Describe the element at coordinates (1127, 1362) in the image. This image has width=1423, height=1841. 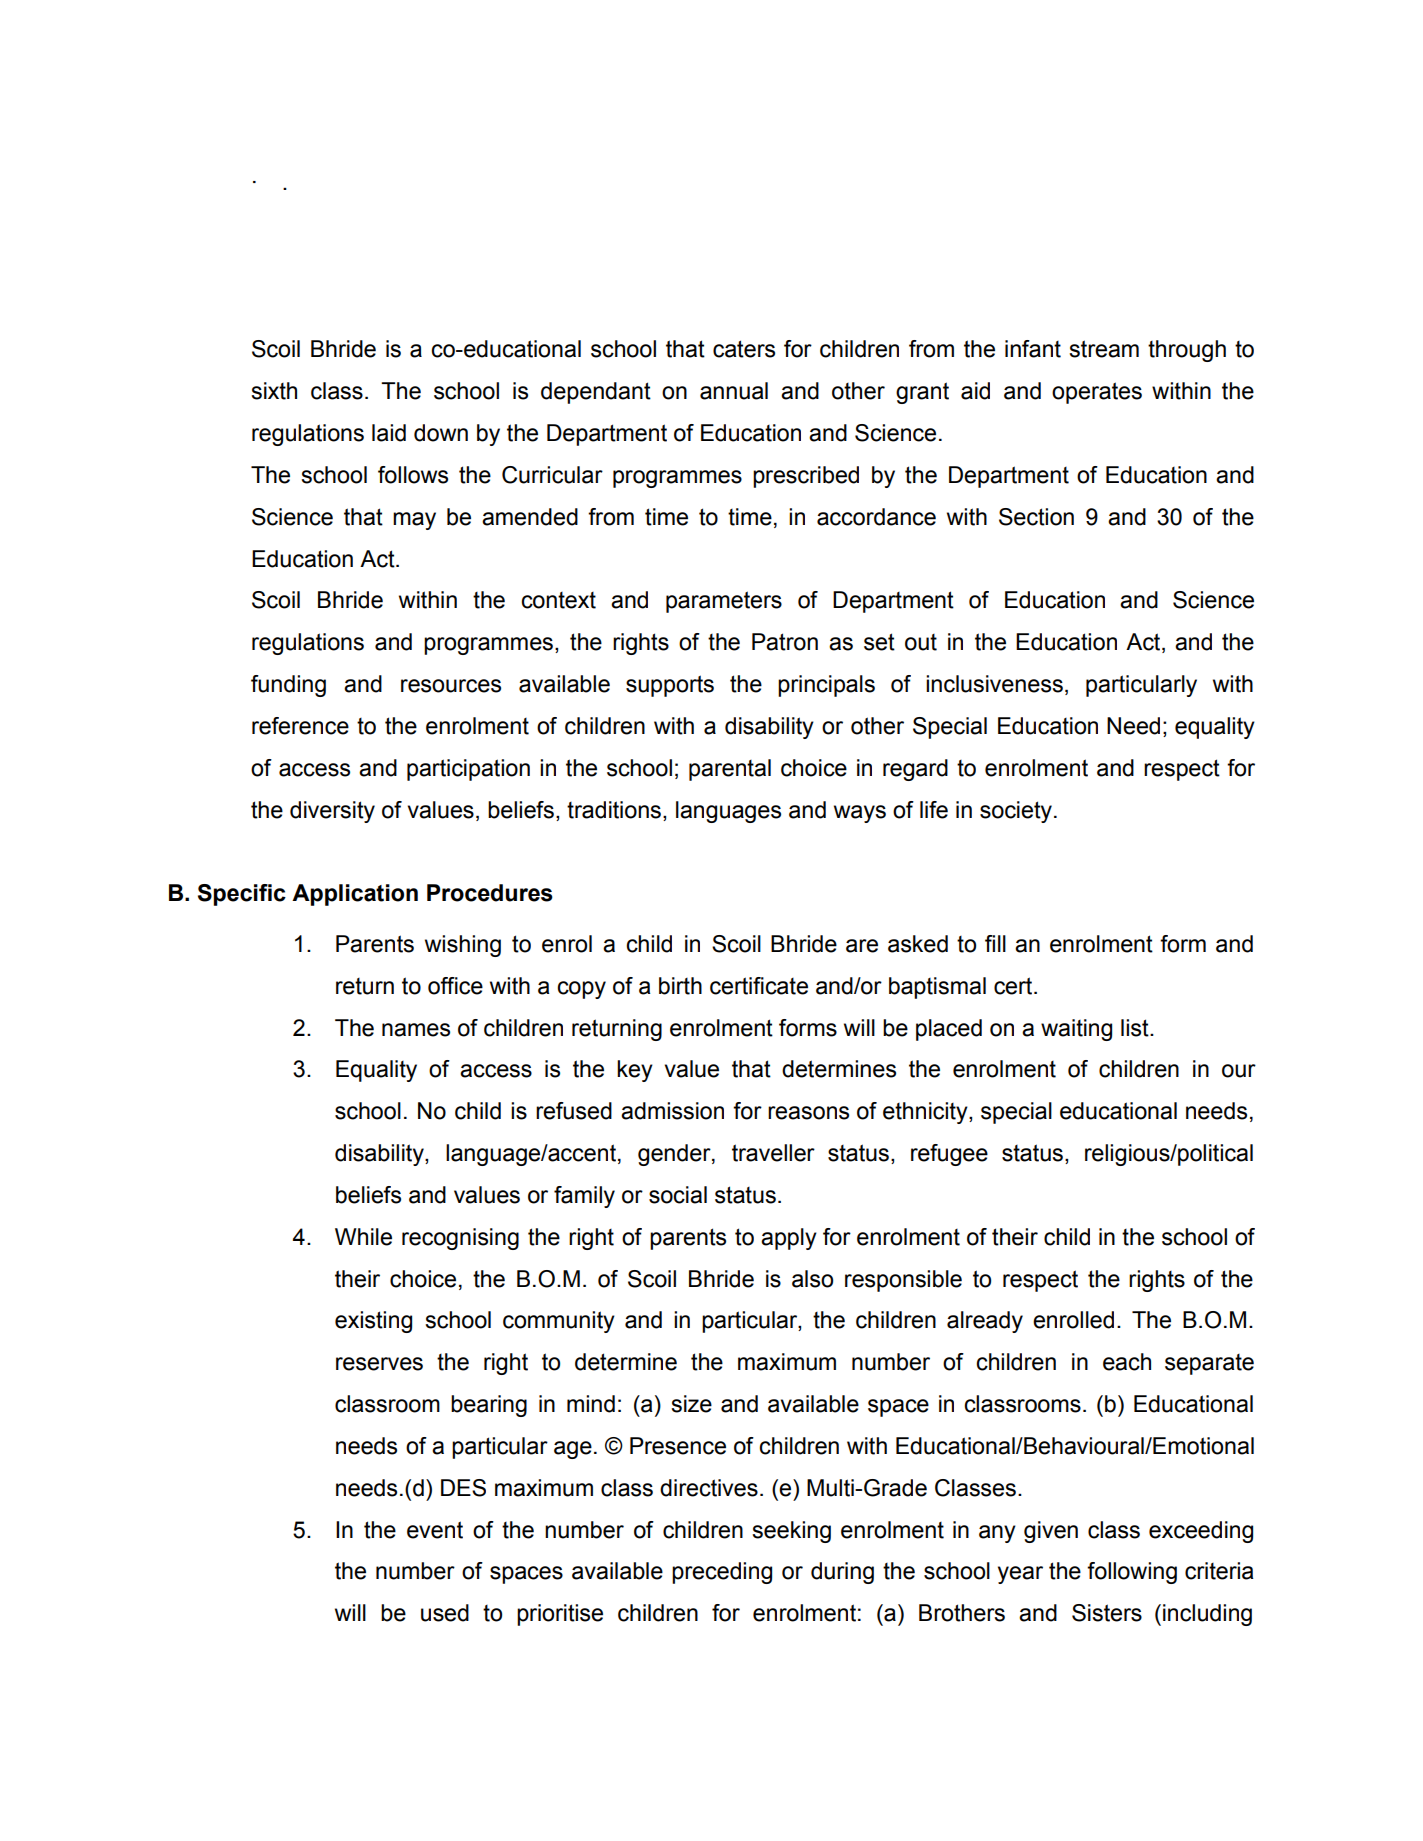
I see `each` at that location.
